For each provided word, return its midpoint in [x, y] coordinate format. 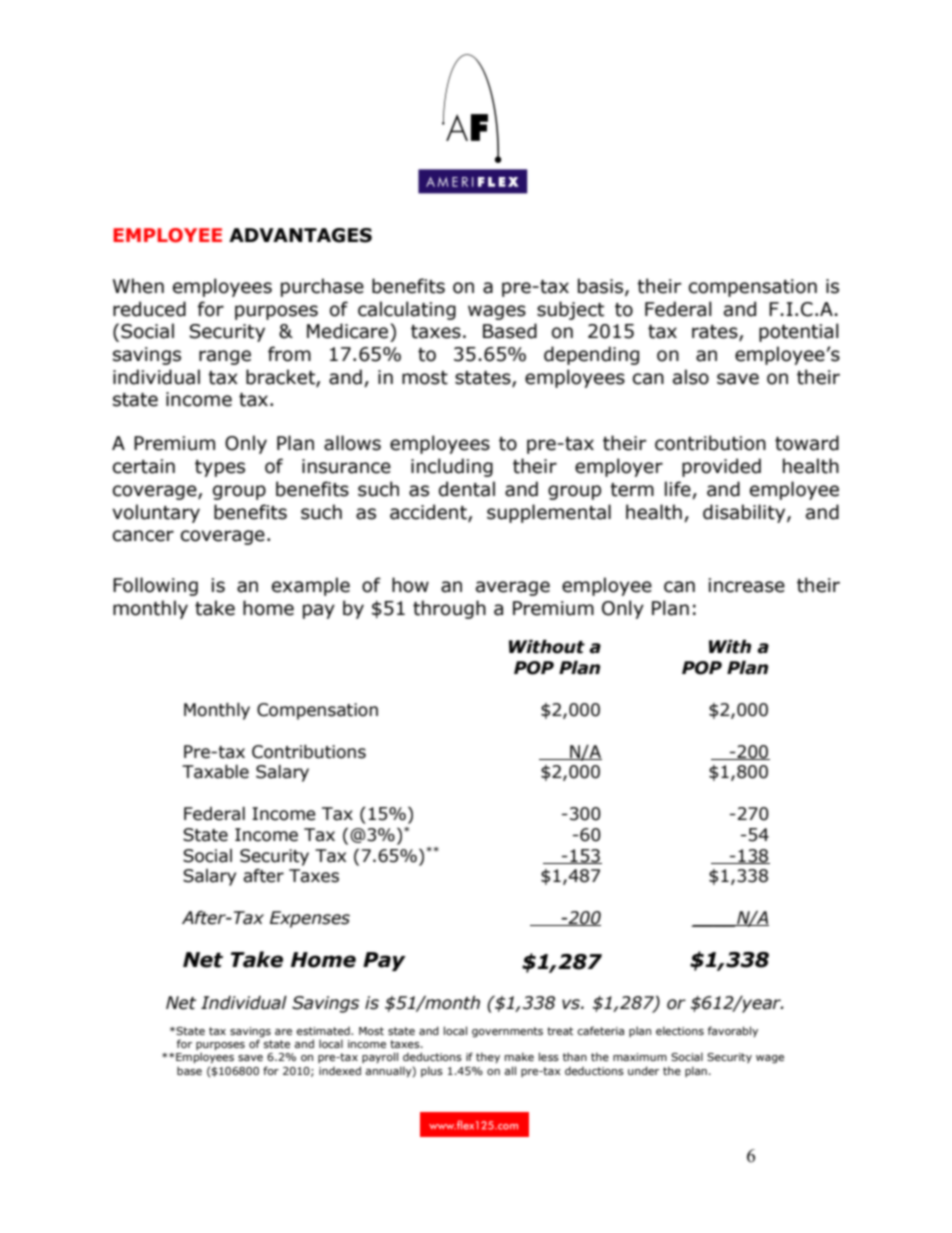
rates [716, 333]
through [449, 609]
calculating [407, 310]
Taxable [215, 772]
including [452, 467]
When [138, 286]
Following [155, 586]
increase [746, 585]
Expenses [310, 919]
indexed [340, 1070]
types [220, 468]
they [488, 1057]
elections [680, 1030]
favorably [733, 1031]
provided [721, 467]
